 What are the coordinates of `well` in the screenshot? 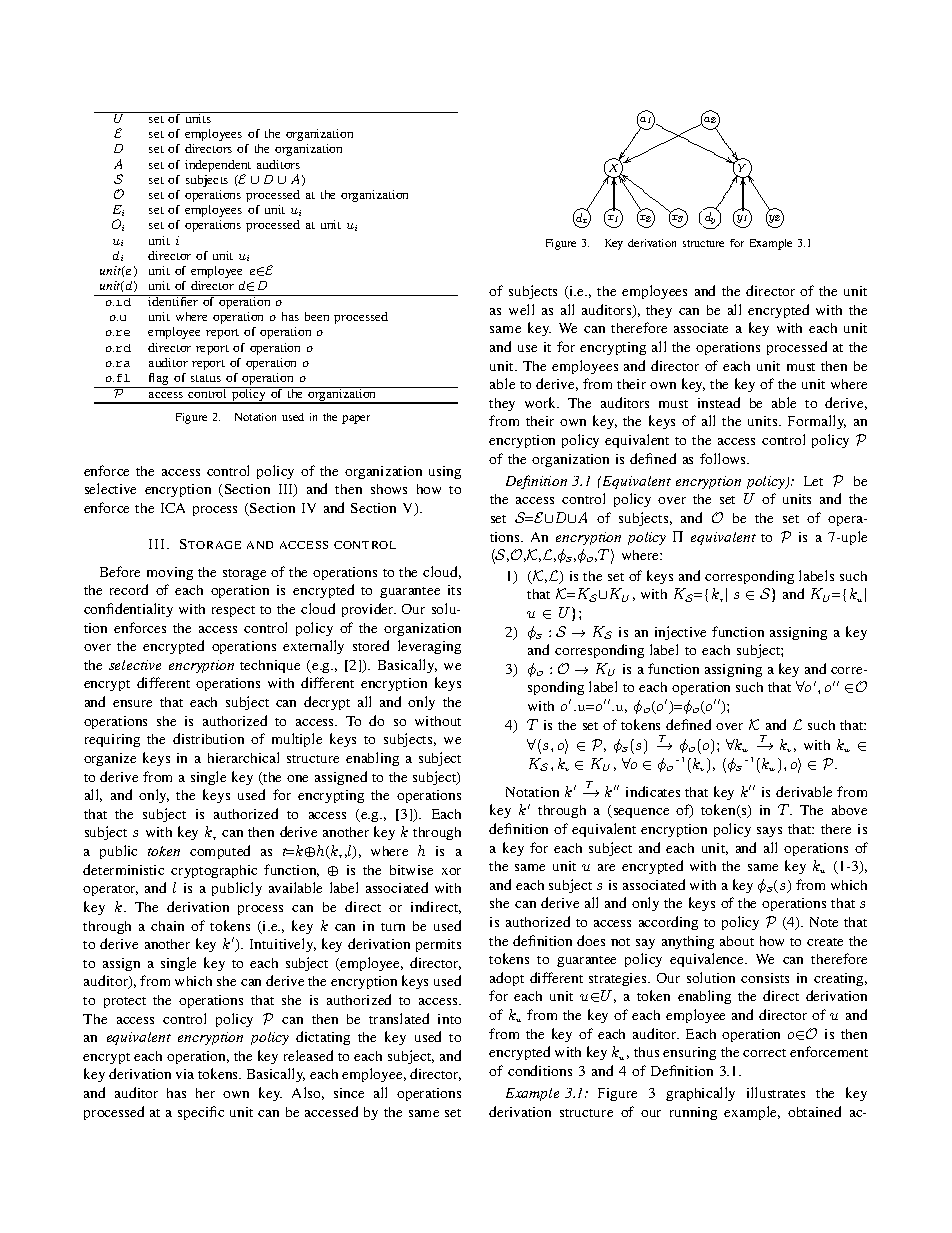 It's located at (521, 309).
